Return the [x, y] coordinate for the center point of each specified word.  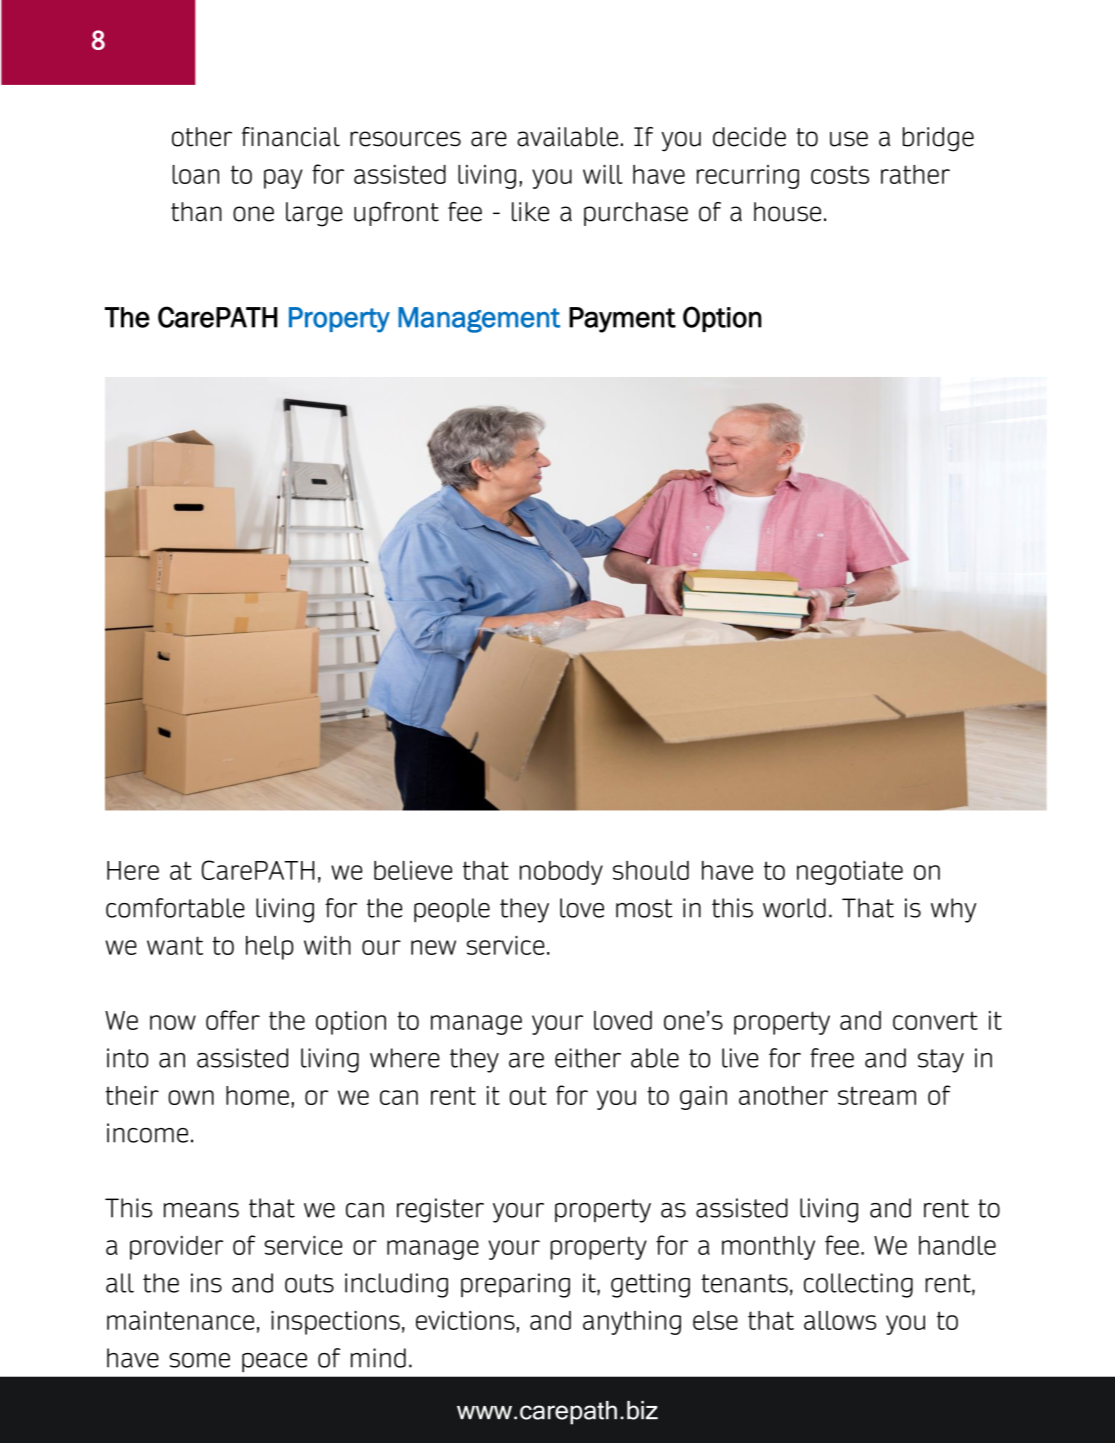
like [530, 212]
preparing [515, 1285]
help [270, 948]
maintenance [180, 1320]
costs [840, 174]
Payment [622, 320]
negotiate [850, 873]
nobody [561, 873]
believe [413, 870]
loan [196, 174]
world [794, 908]
